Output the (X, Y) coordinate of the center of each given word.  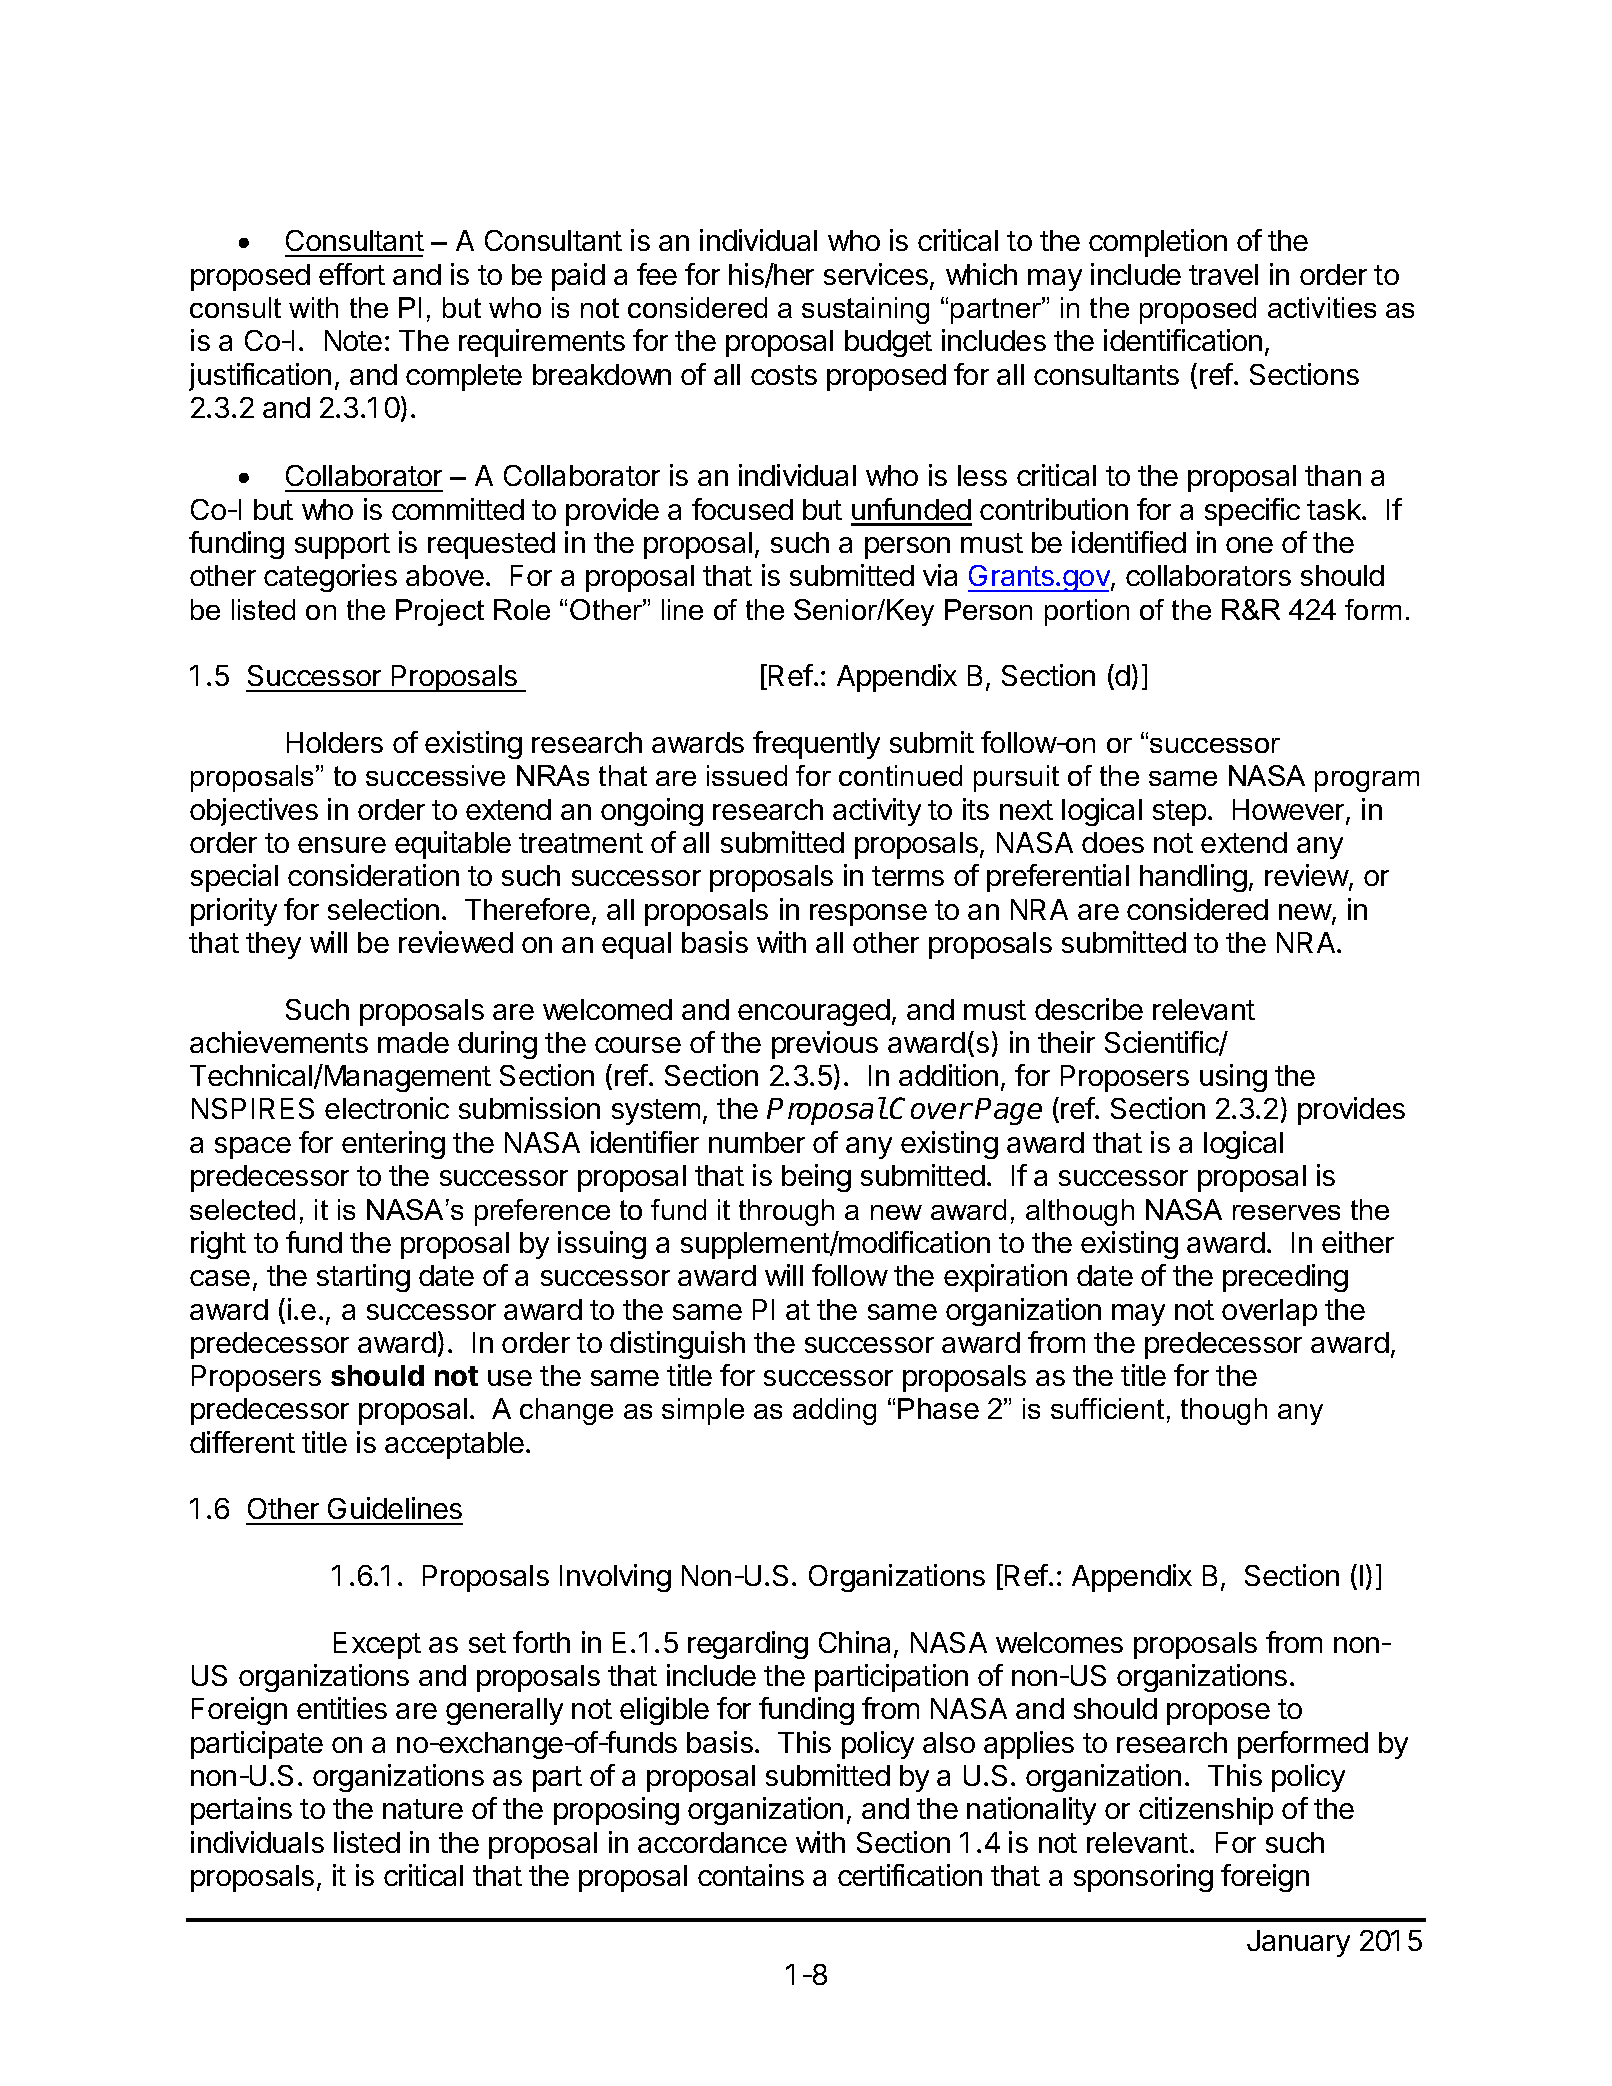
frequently (816, 745)
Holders (335, 742)
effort (352, 274)
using (1233, 1078)
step (1179, 813)
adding (834, 1411)
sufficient (1107, 1408)
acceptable (454, 1445)
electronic (387, 1108)
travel (1223, 274)
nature (423, 1809)
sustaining (865, 310)
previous (825, 1045)
